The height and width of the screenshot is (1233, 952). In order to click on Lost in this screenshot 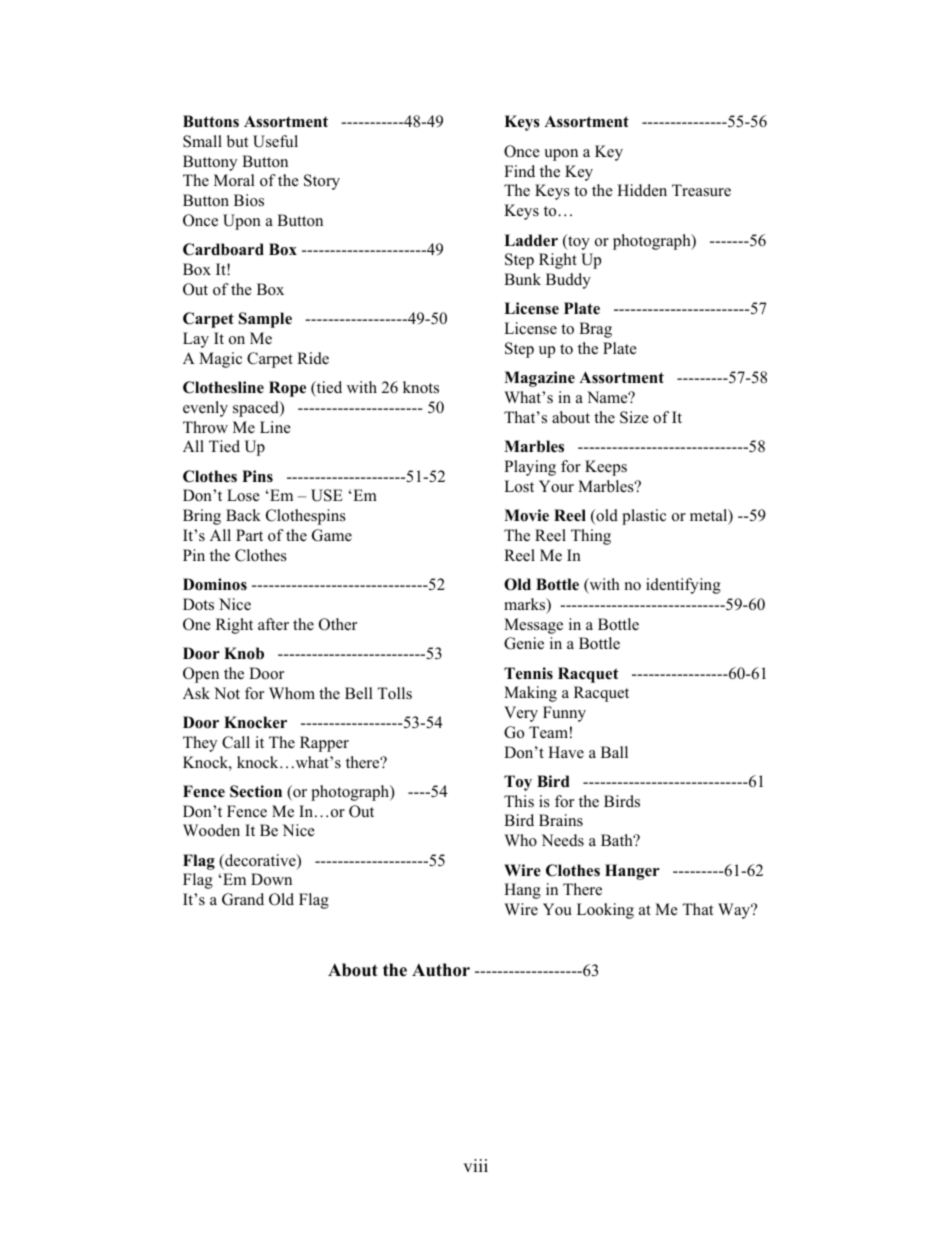, I will do `click(519, 486)`.
